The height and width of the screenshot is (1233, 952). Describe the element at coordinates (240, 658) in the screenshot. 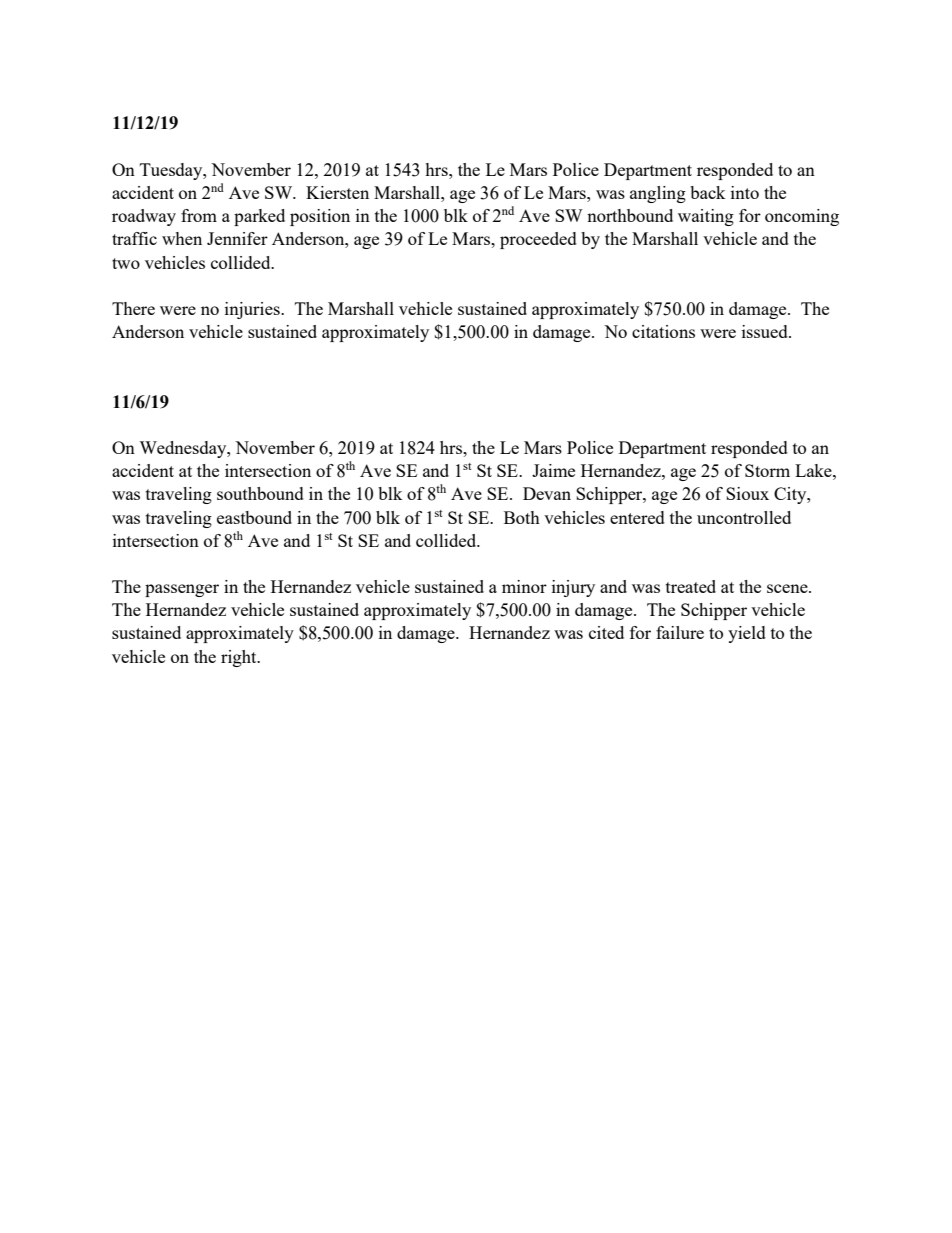

I see `right` at that location.
